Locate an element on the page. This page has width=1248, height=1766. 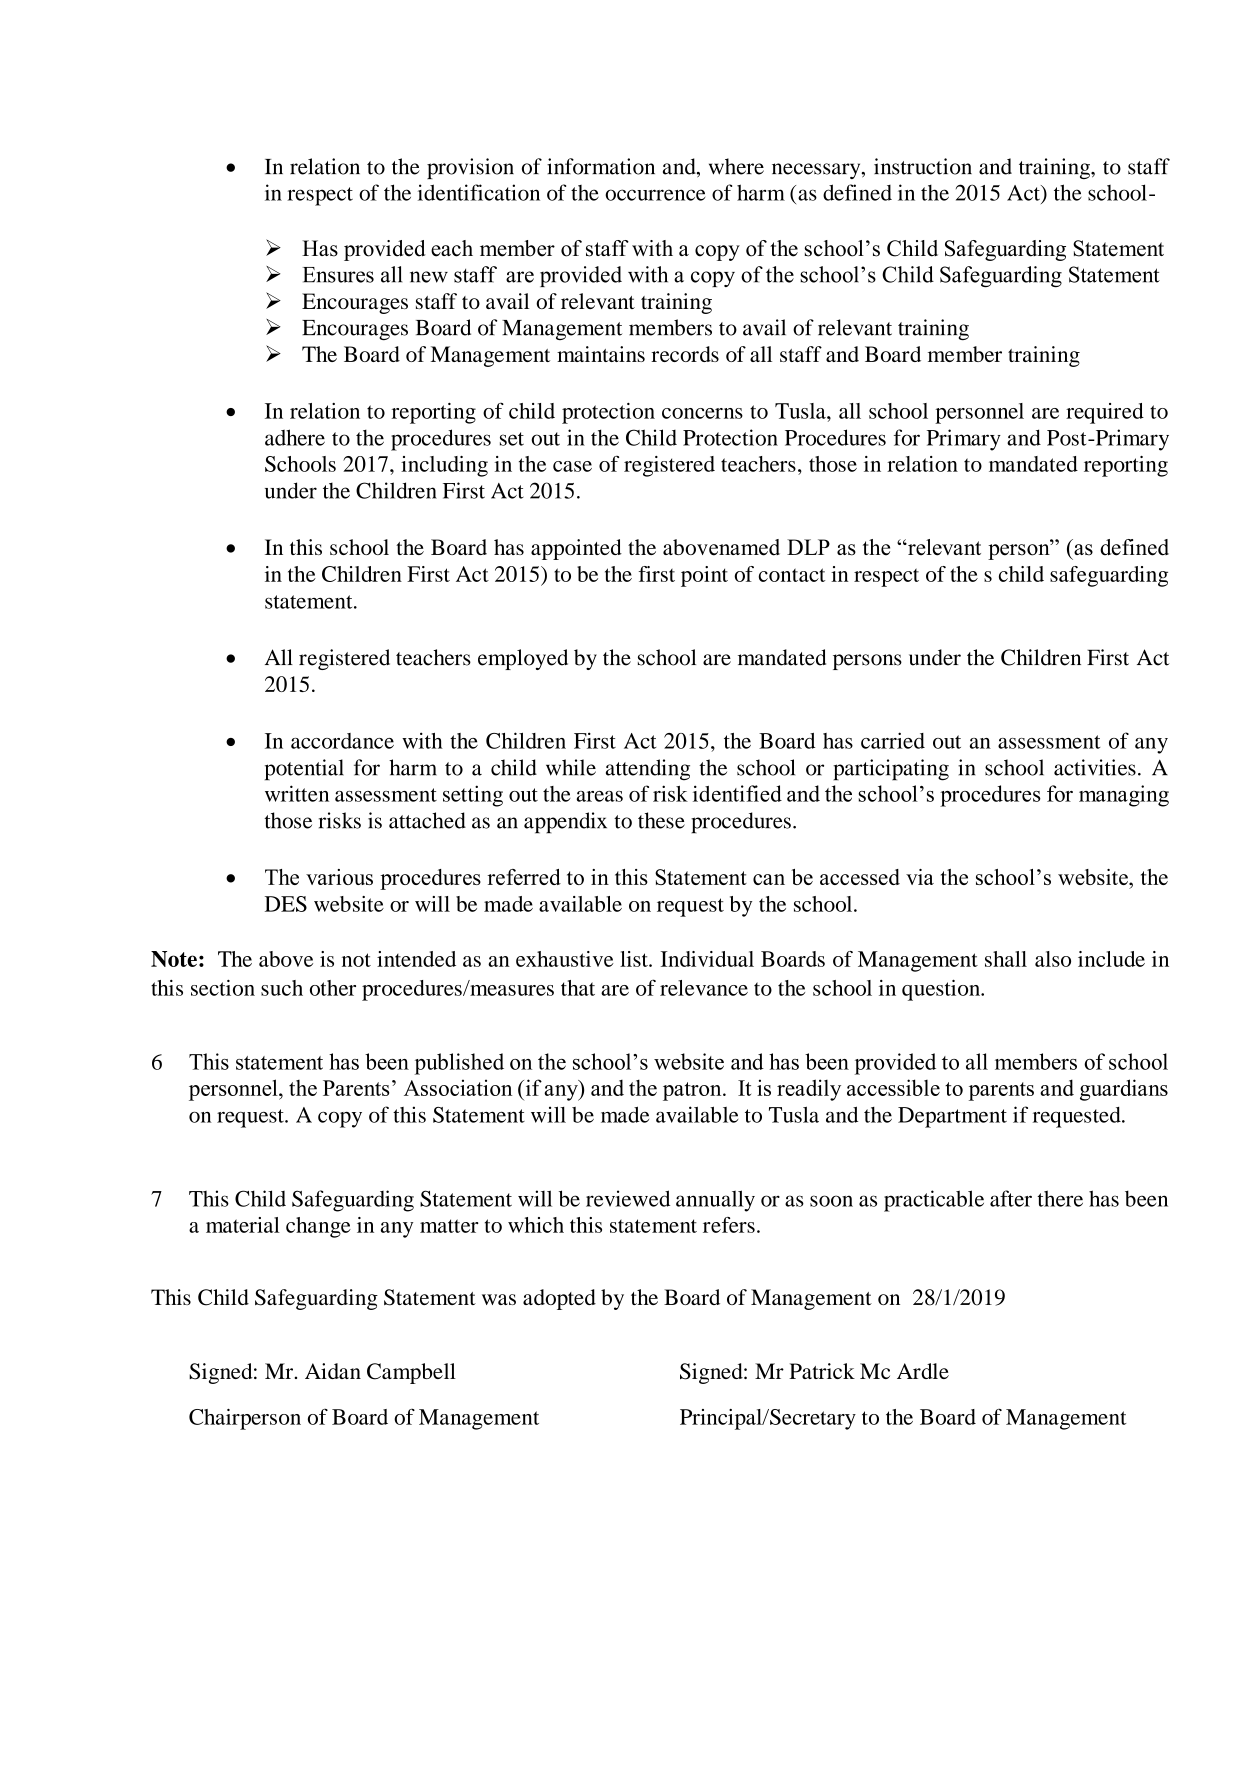
adopted is located at coordinates (559, 1299).
